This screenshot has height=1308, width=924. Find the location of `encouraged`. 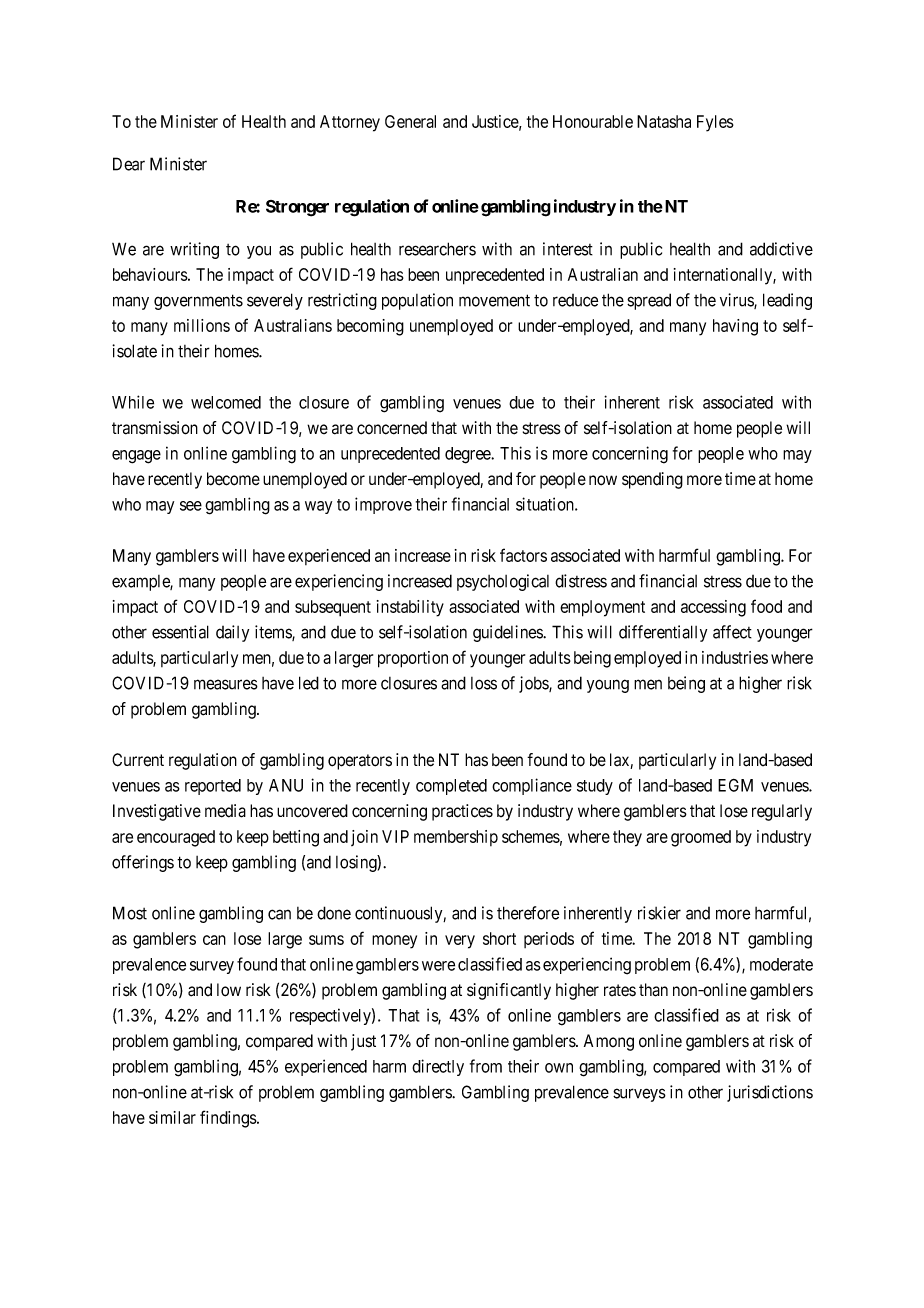

encouraged is located at coordinates (176, 838).
